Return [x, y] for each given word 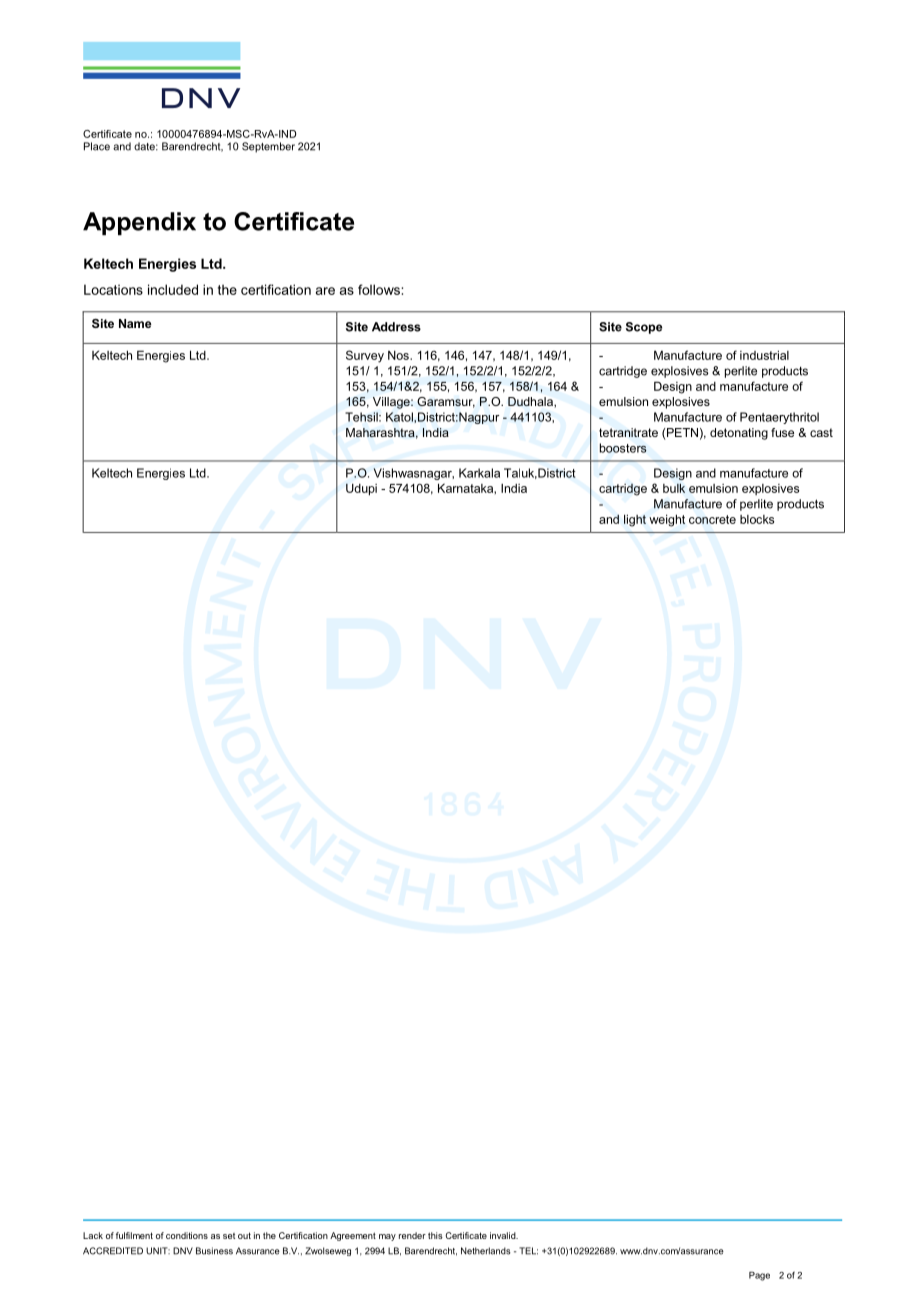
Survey [365, 356]
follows [380, 289]
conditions [187, 1235]
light [635, 520]
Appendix [139, 223]
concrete [712, 519]
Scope [644, 328]
